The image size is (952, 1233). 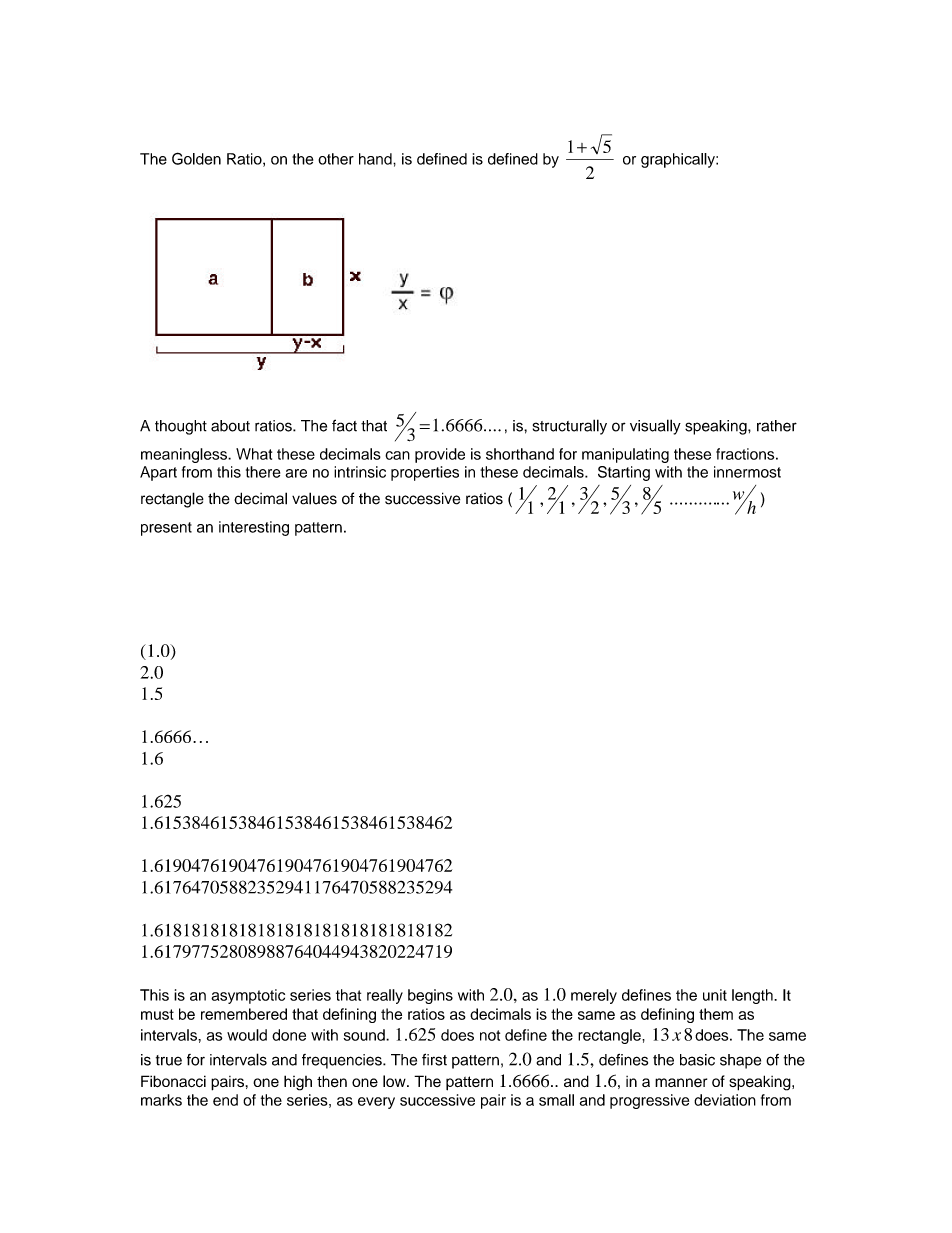 I want to click on about, so click(x=230, y=426).
